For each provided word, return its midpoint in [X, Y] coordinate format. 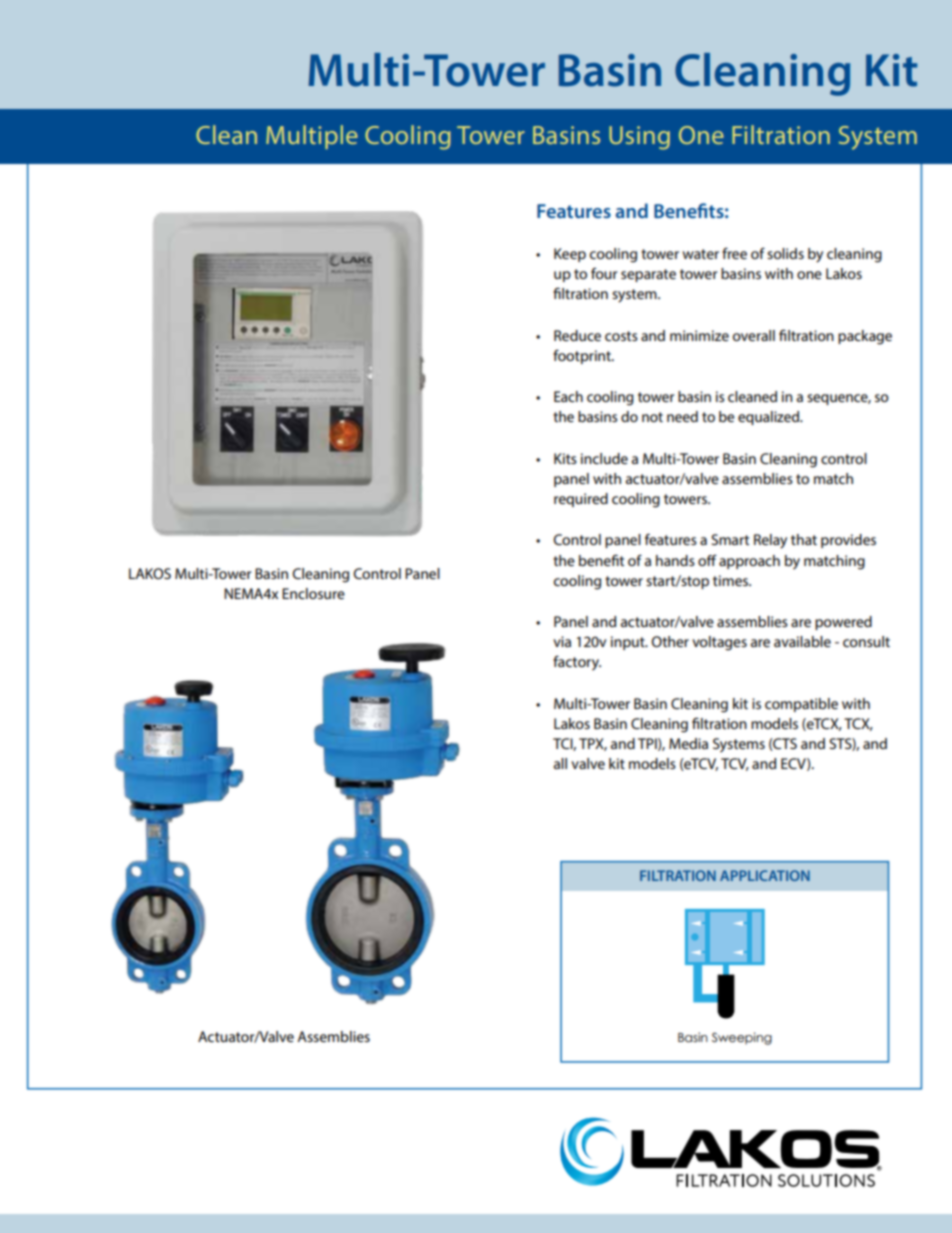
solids [785, 253]
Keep [570, 255]
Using [639, 138]
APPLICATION [765, 875]
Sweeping [742, 1038]
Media [688, 743]
